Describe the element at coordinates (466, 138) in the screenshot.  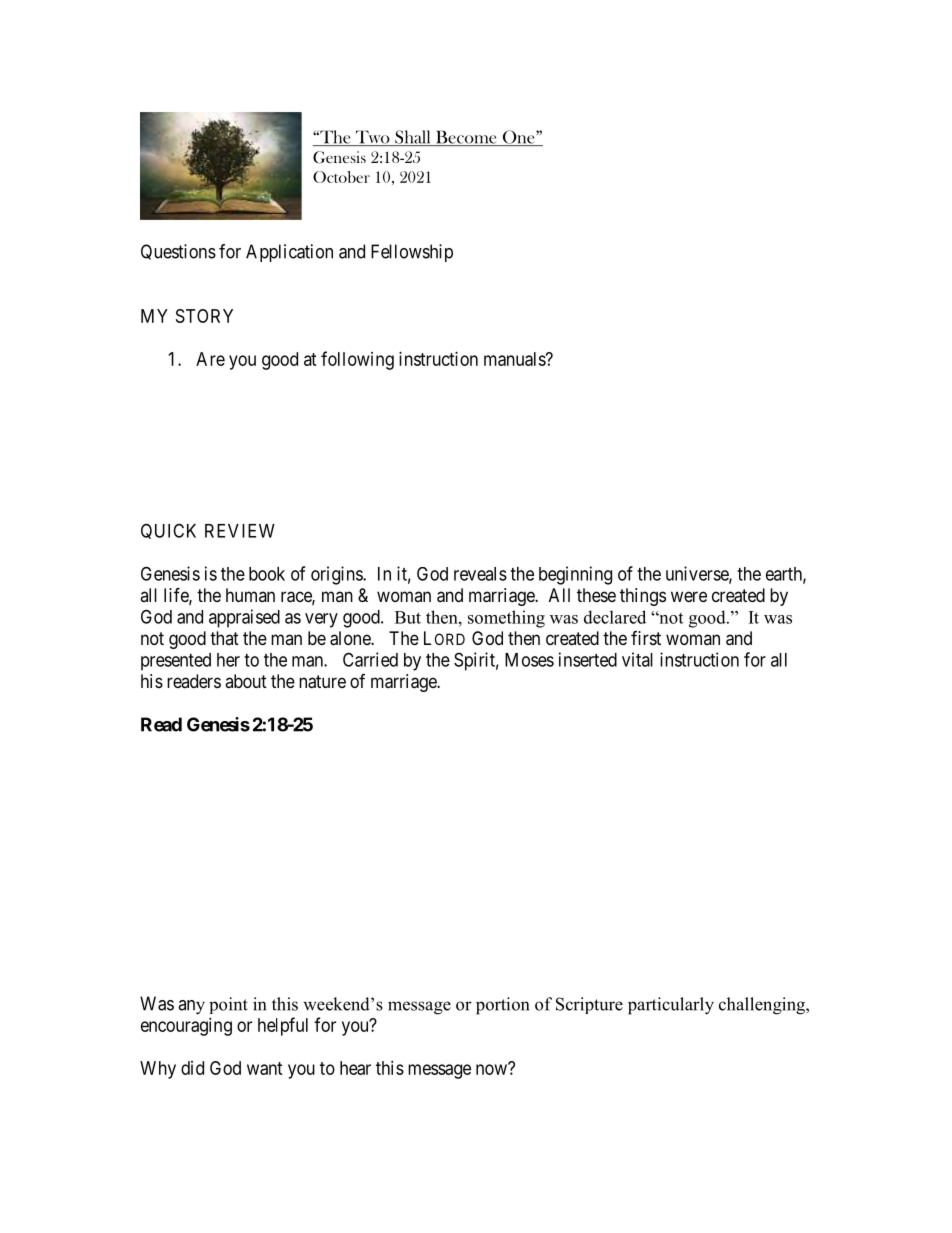
I see `Become` at that location.
